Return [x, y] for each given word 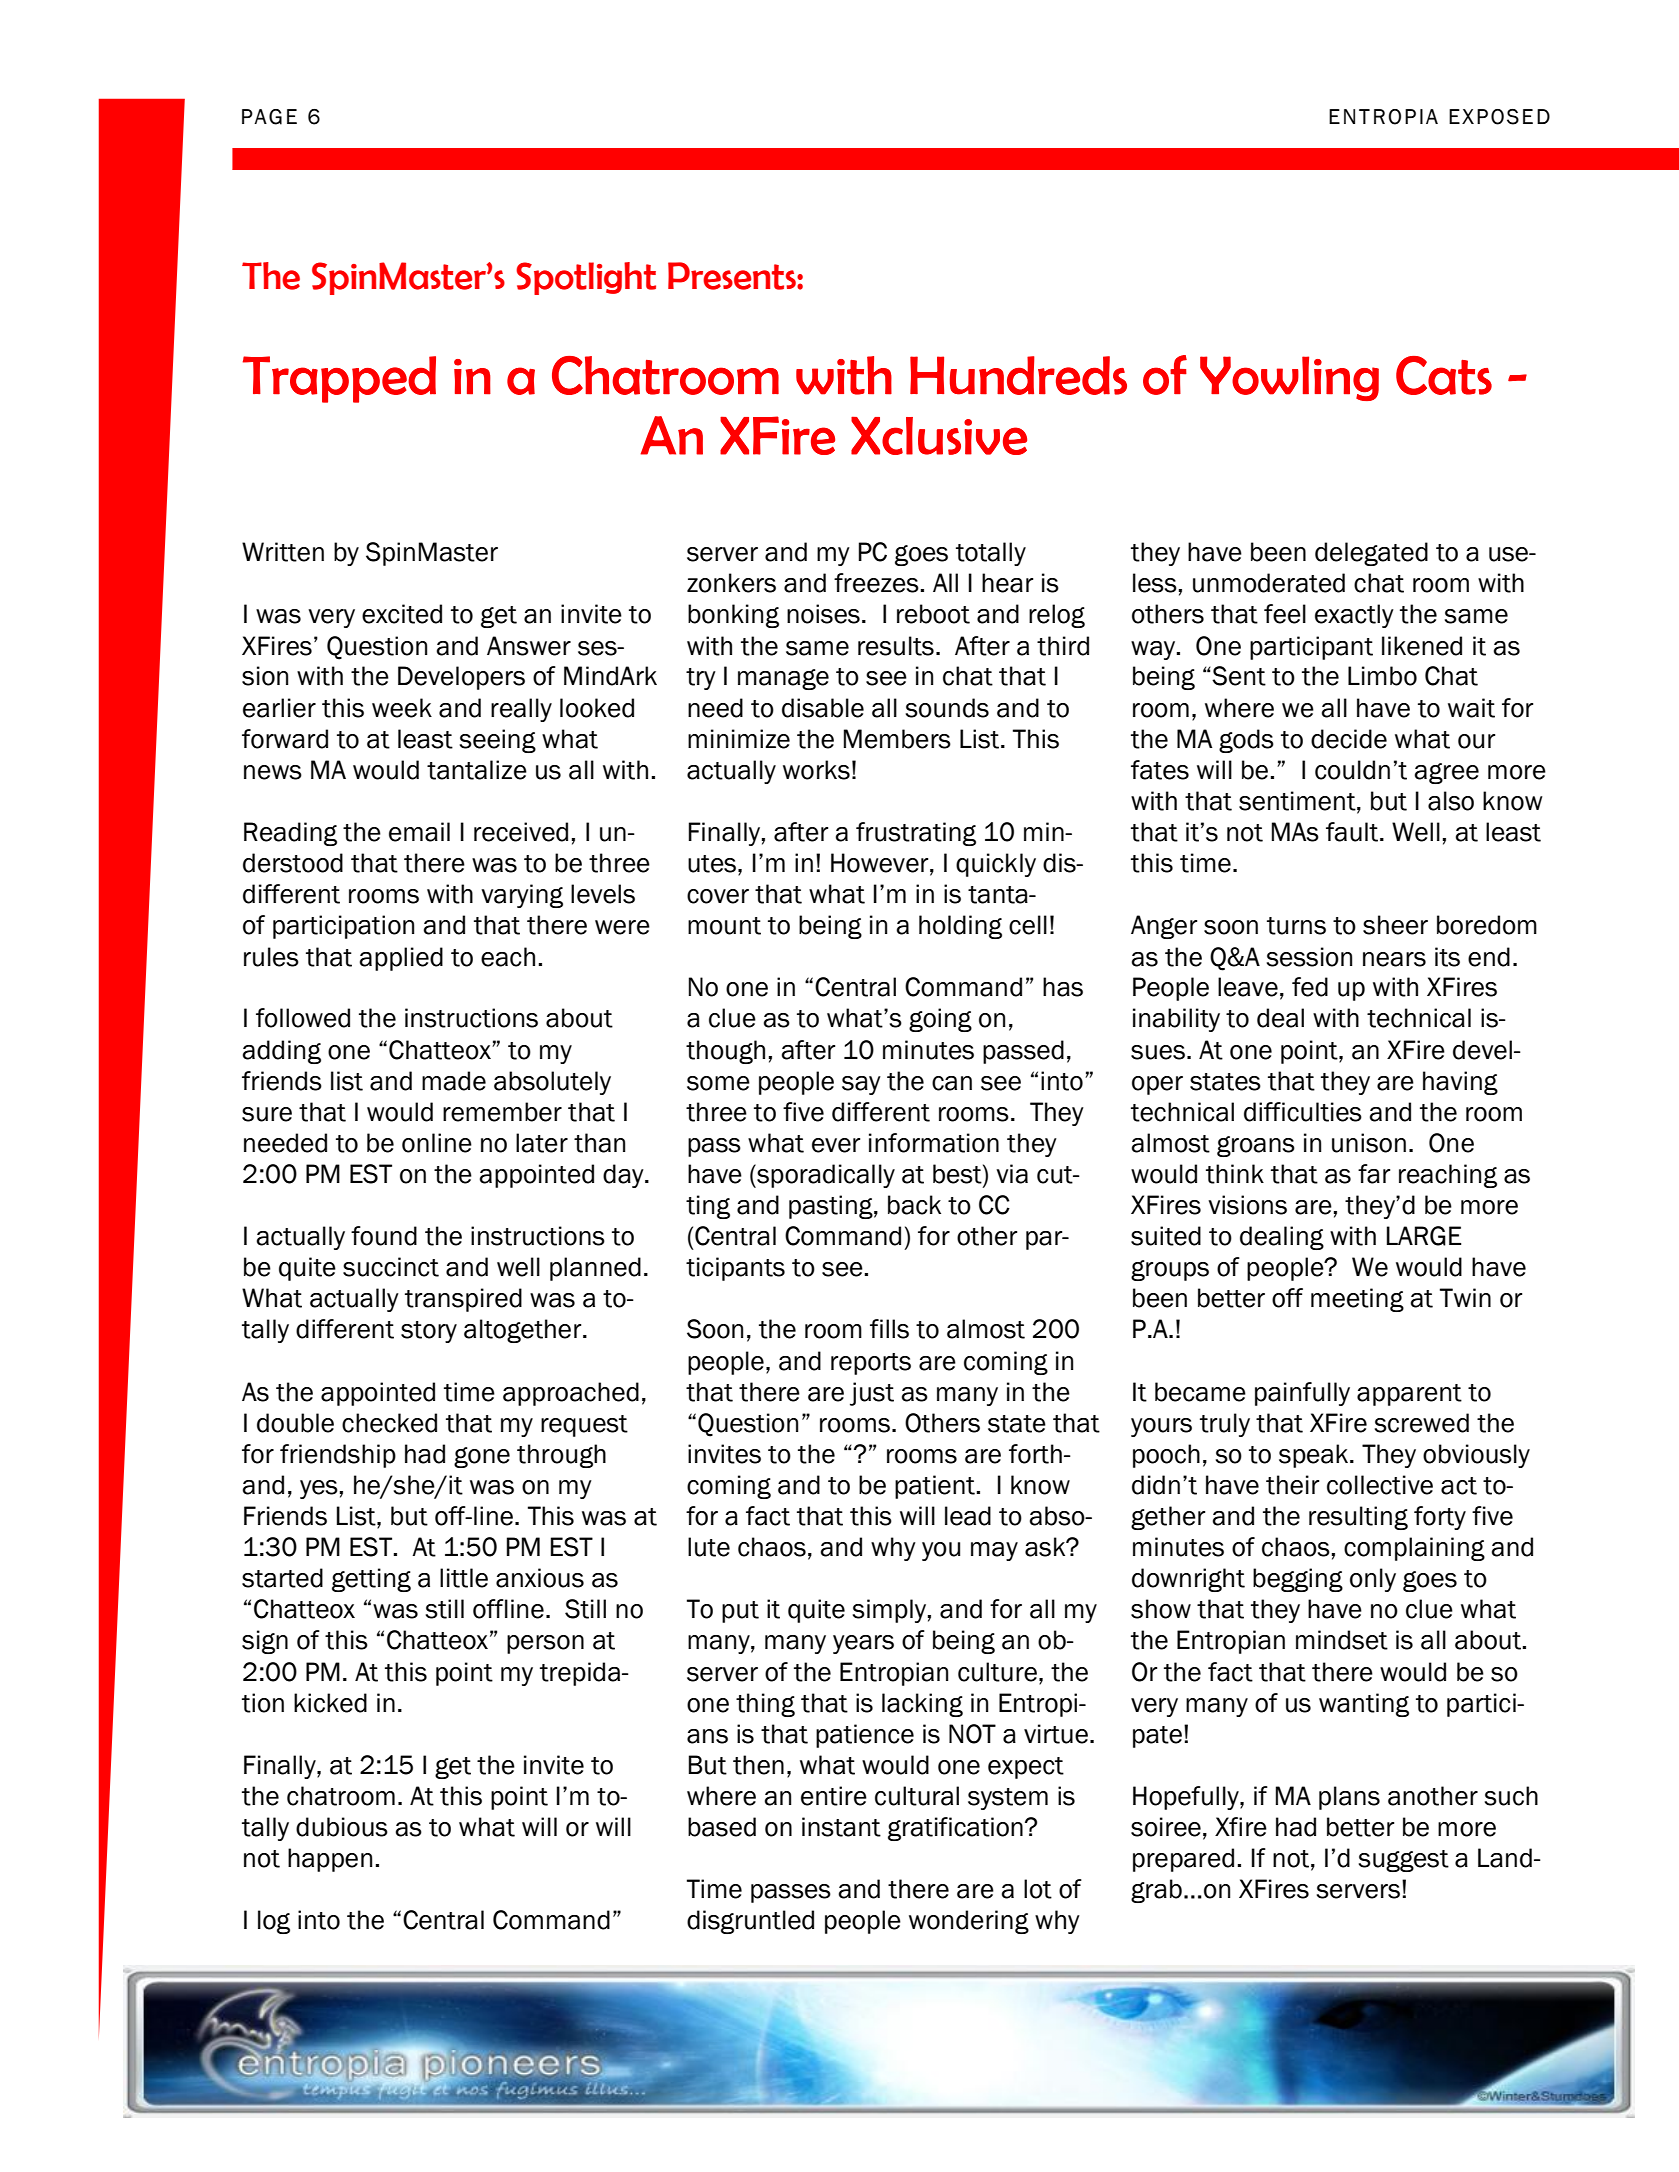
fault [1352, 832]
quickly [996, 865]
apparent [1409, 1395]
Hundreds [1018, 375]
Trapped [339, 379]
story [429, 1332]
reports [871, 1364]
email [419, 832]
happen [330, 1860]
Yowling [1289, 378]
